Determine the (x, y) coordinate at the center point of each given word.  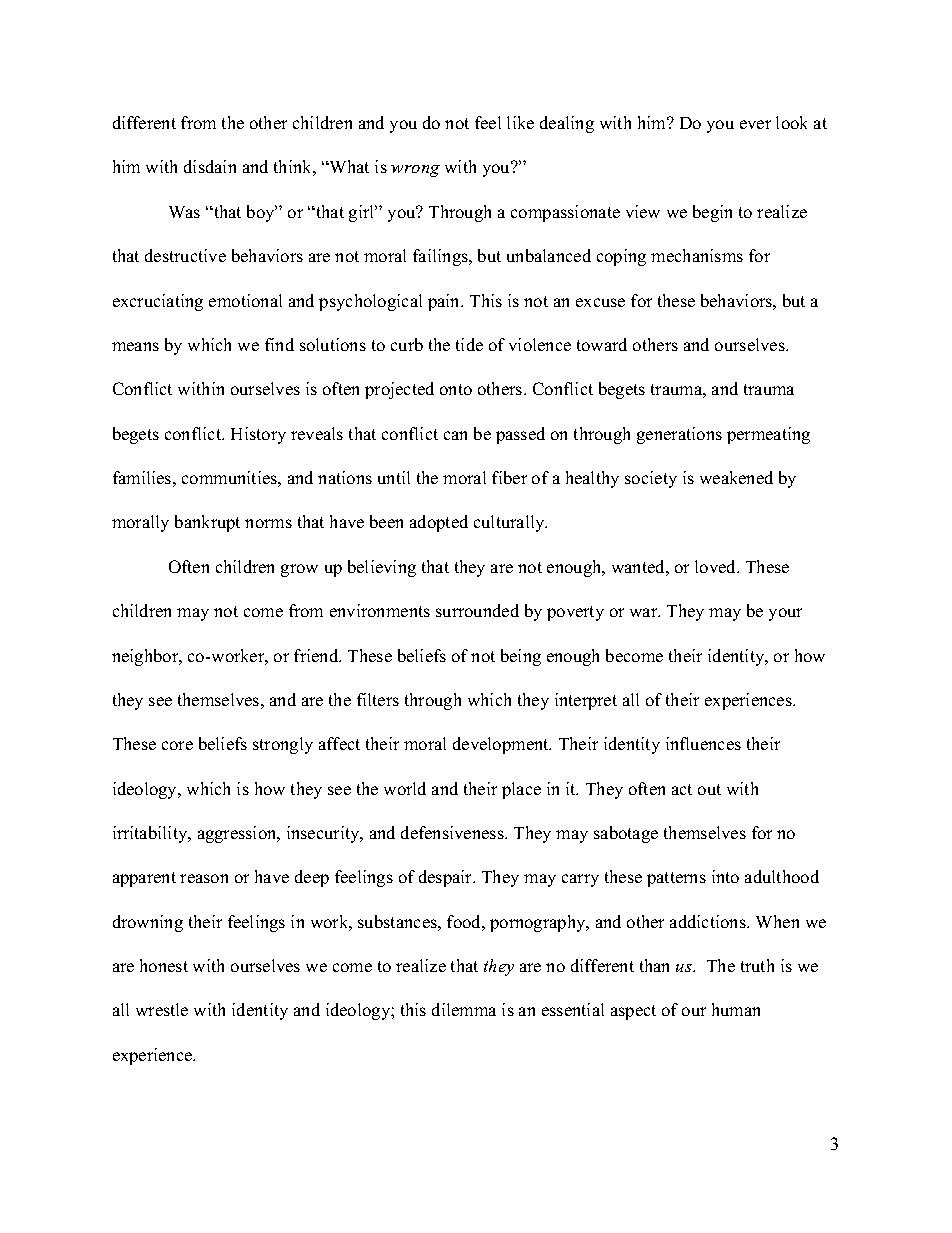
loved (717, 566)
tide (469, 344)
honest (164, 965)
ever (755, 124)
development (502, 745)
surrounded (477, 610)
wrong (415, 171)
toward (602, 344)
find (279, 344)
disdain (210, 166)
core (177, 745)
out (709, 789)
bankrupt (207, 523)
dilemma (464, 1009)
